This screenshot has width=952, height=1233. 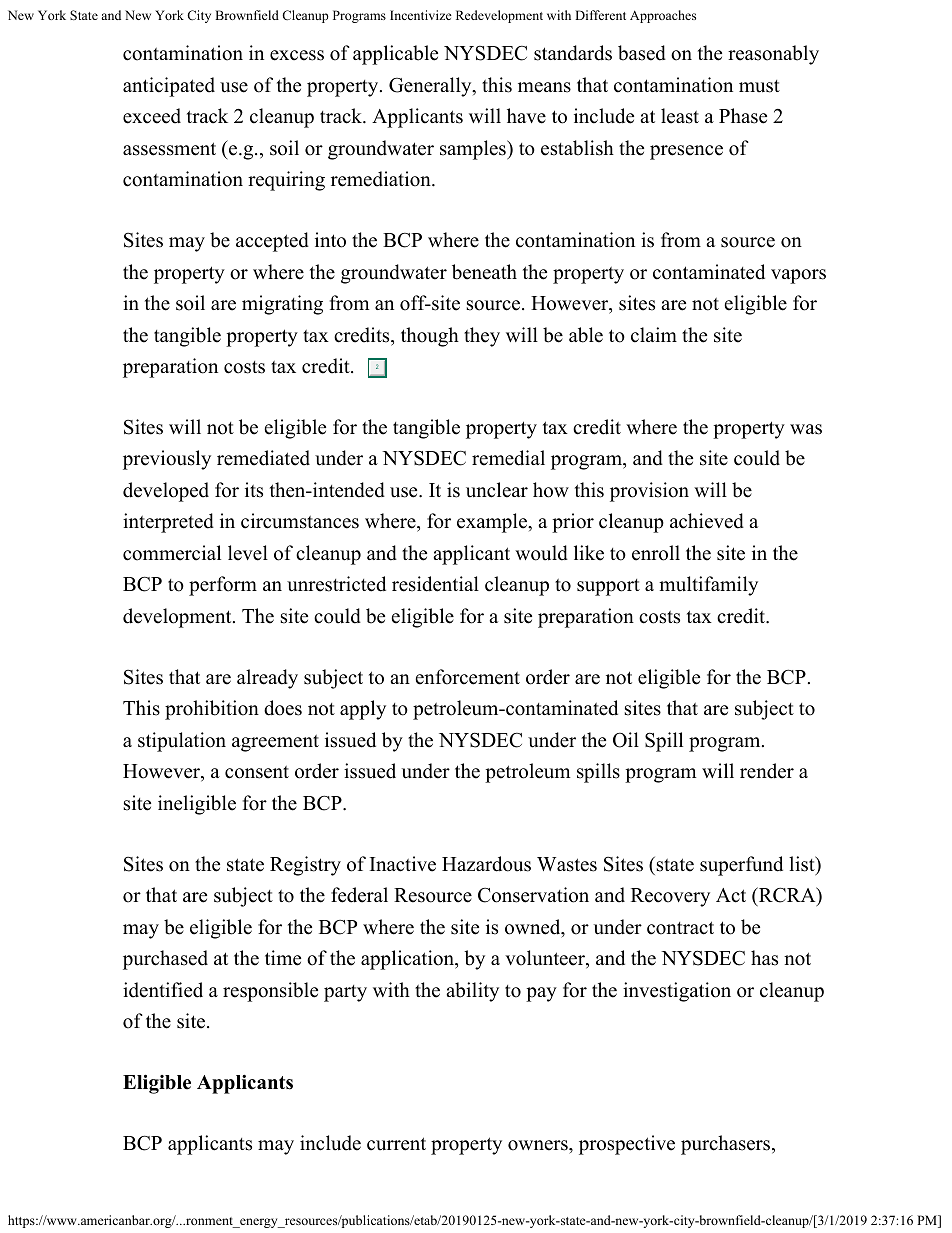 I want to click on beneath, so click(x=484, y=272).
